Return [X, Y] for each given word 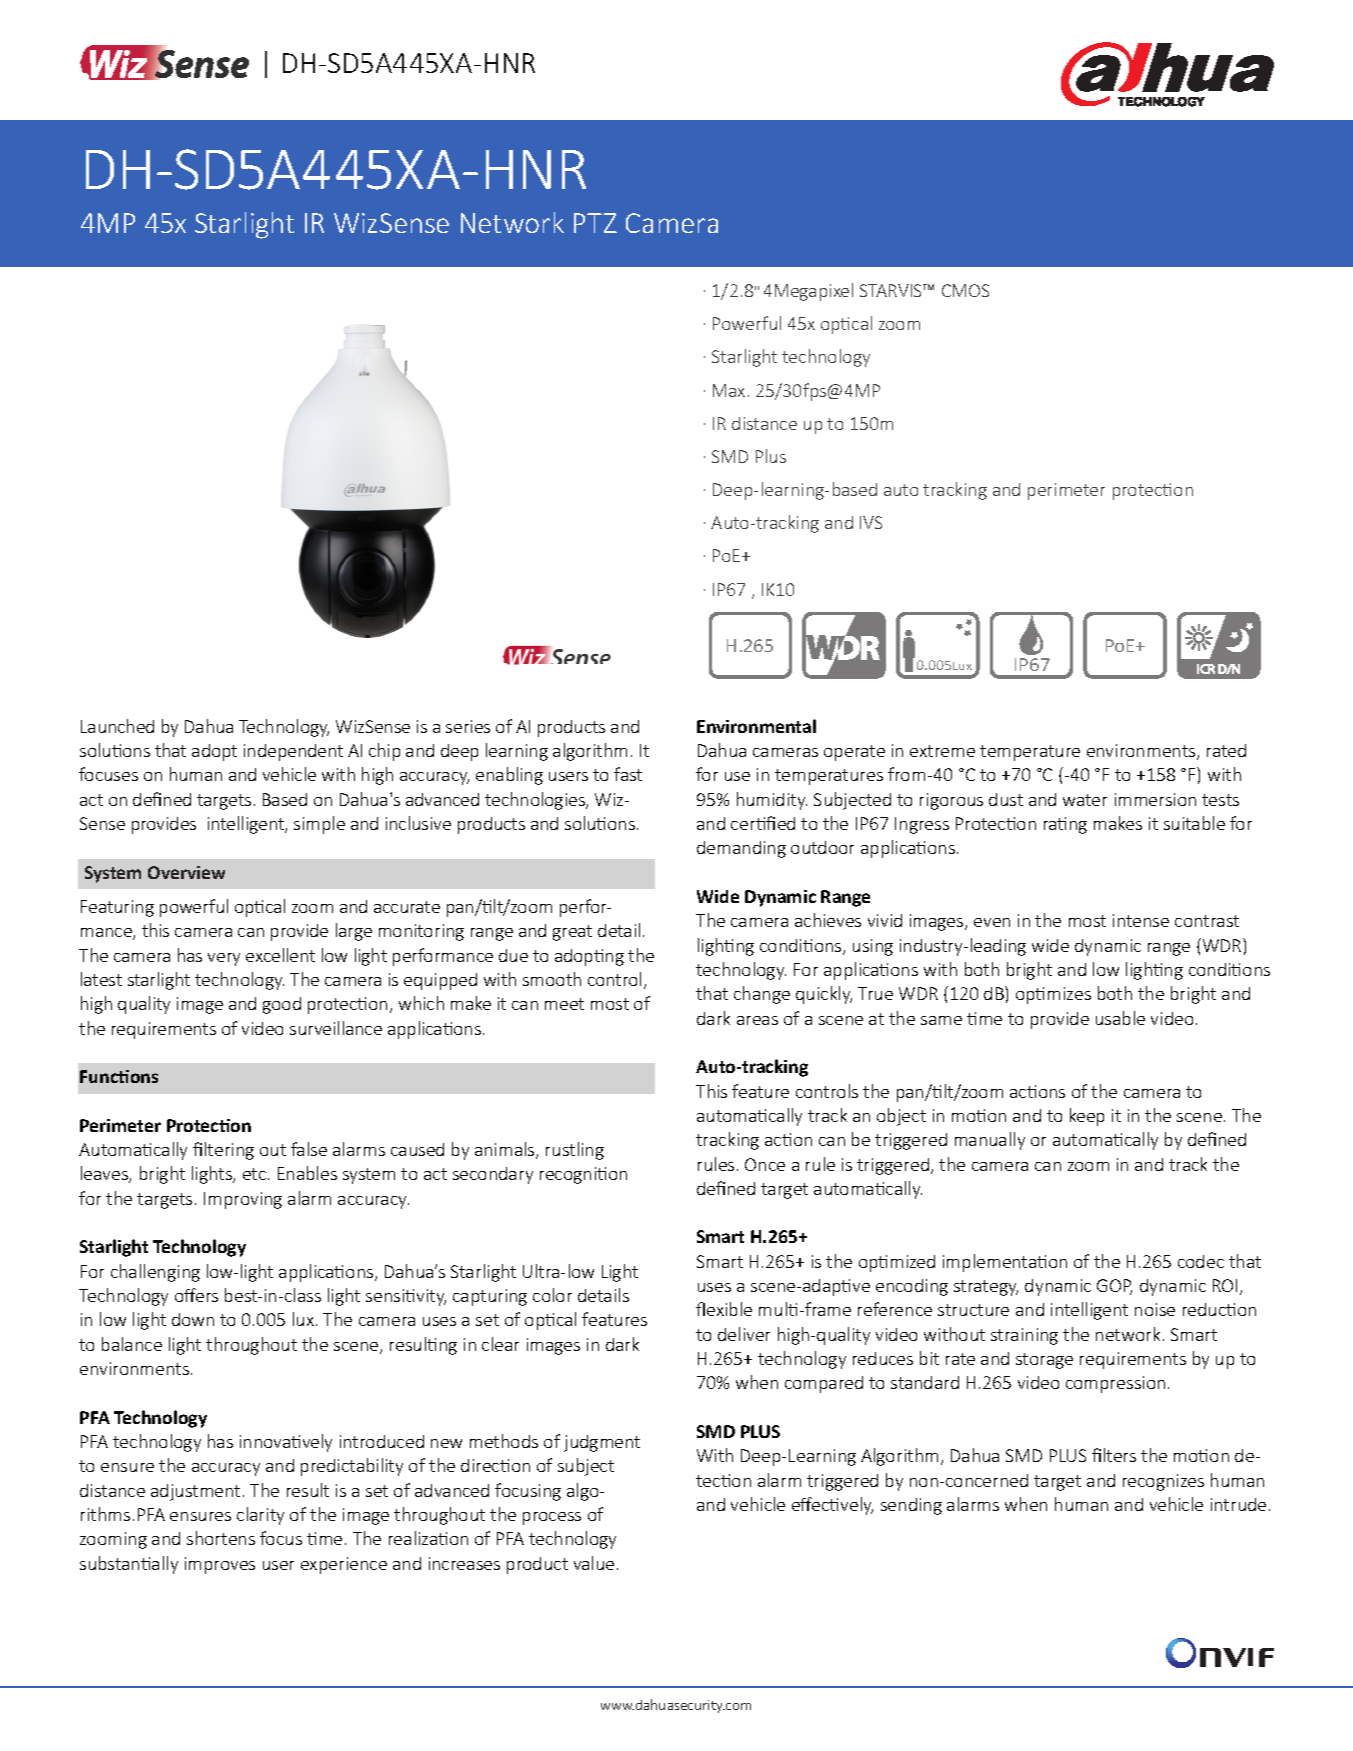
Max [729, 390]
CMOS [965, 290]
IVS [871, 522]
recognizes [1163, 1482]
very [224, 959]
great [572, 933]
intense [1141, 920]
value [594, 1563]
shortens [221, 1538]
